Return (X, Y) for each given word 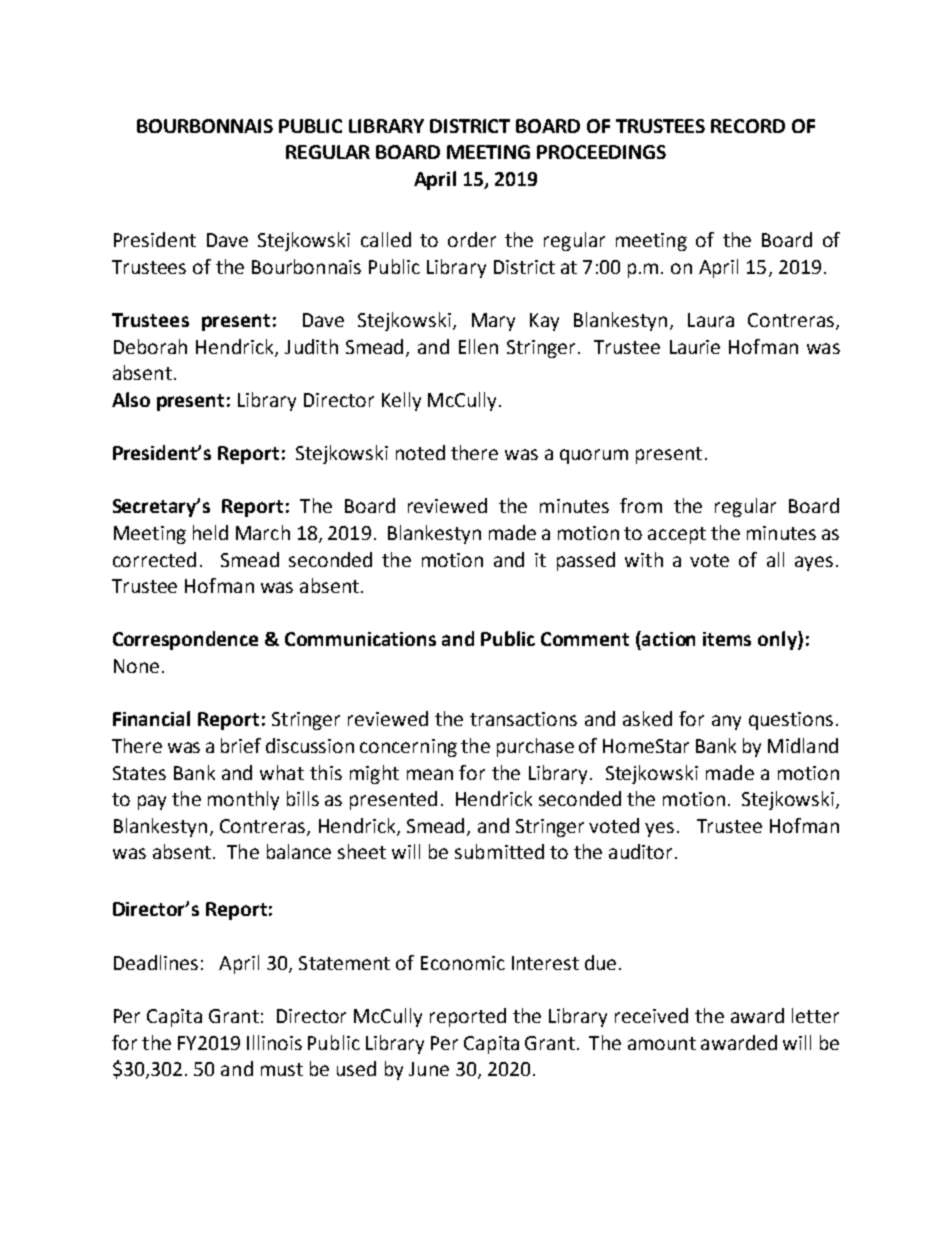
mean (430, 774)
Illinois (274, 1042)
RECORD (748, 126)
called (386, 239)
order (472, 239)
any (726, 722)
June (429, 1069)
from (641, 505)
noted (420, 452)
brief (241, 745)
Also (131, 399)
